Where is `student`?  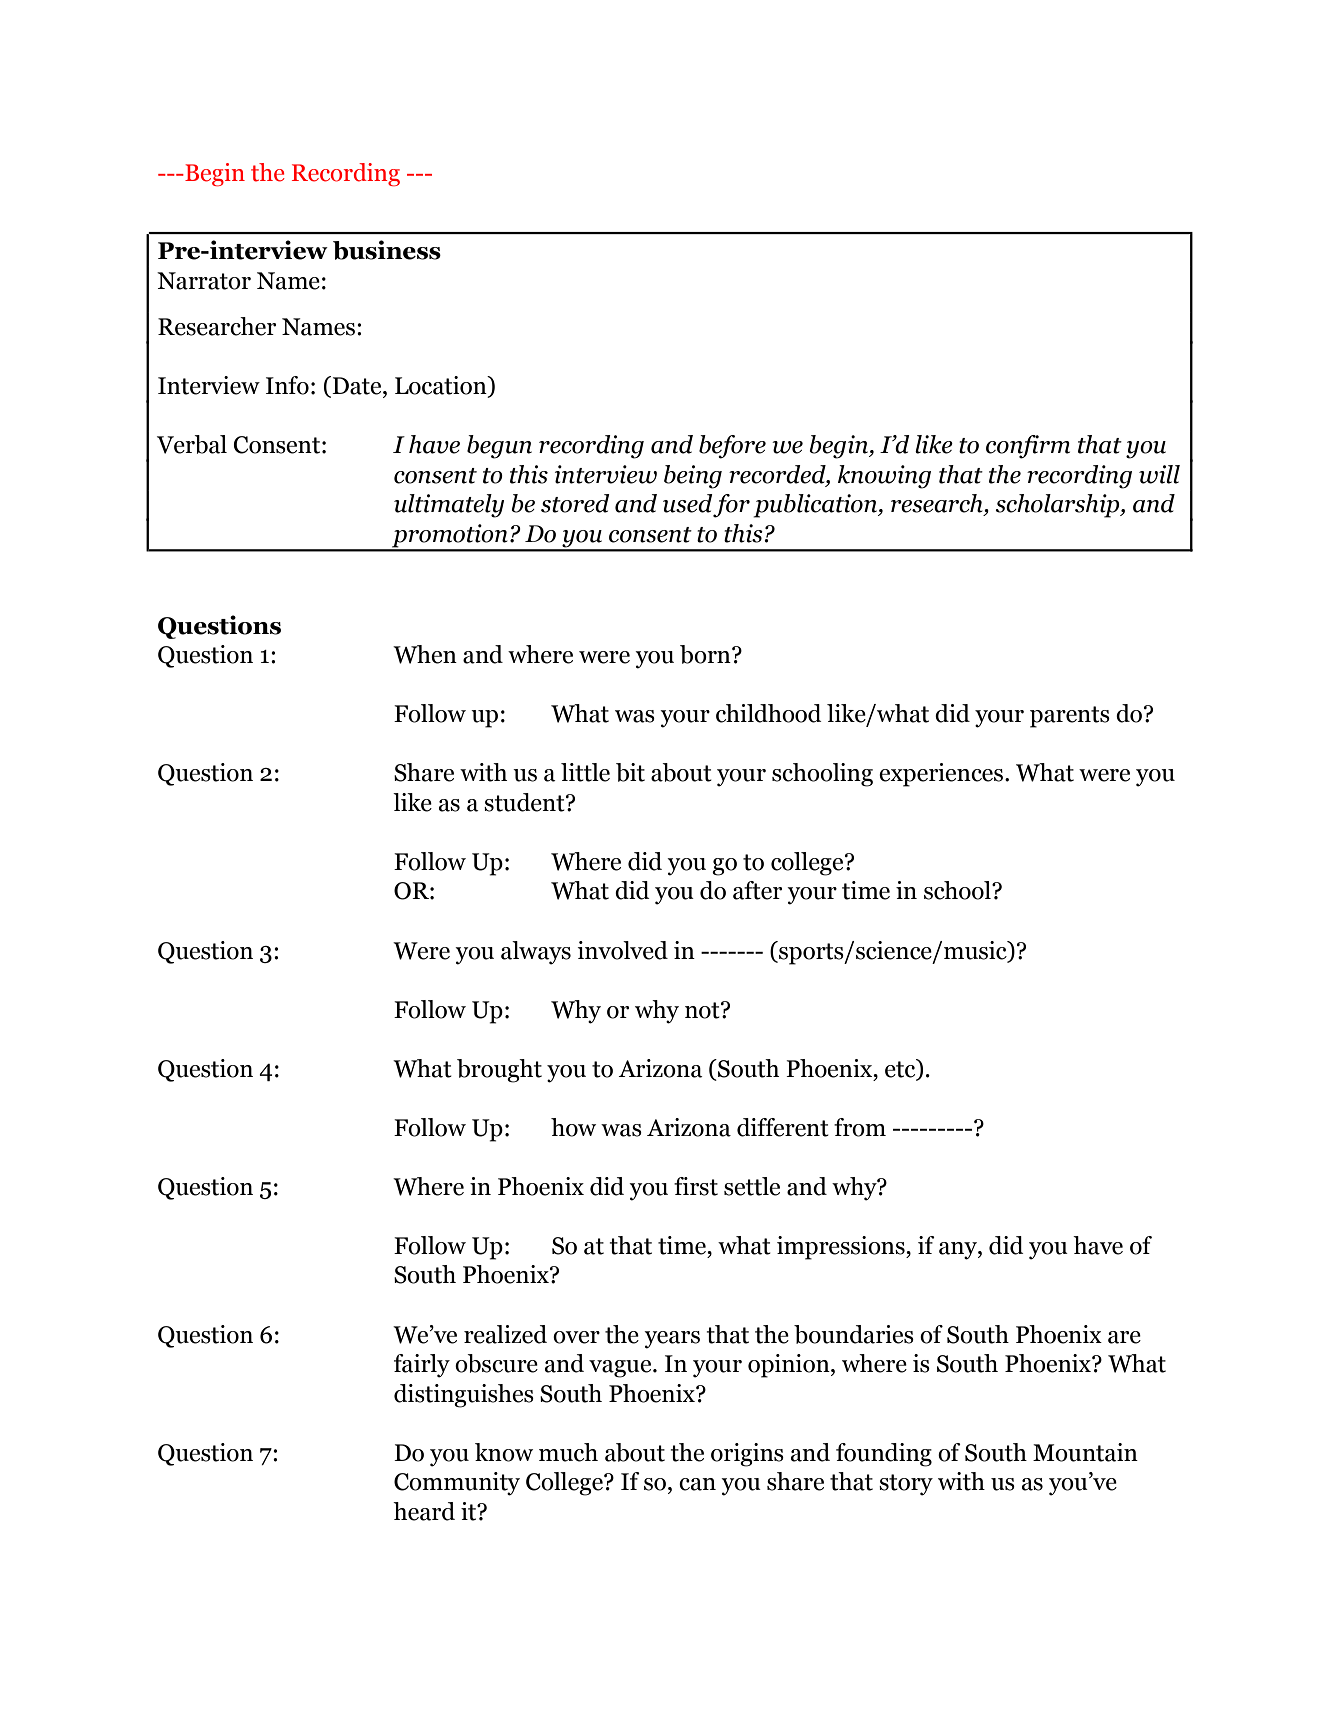
student is located at coordinates (525, 802).
